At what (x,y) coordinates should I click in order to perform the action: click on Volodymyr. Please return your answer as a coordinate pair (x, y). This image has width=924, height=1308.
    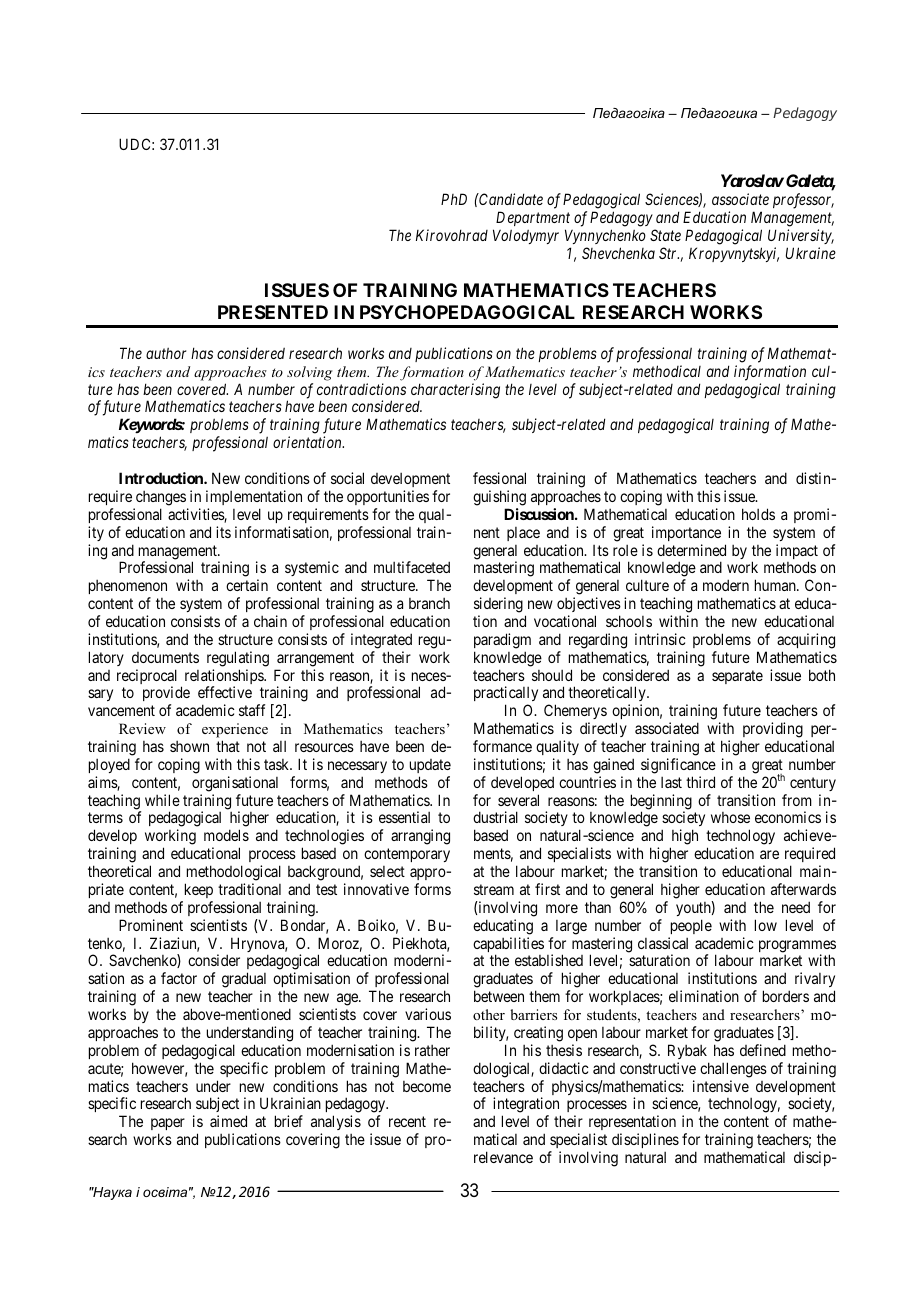
    Looking at the image, I should click on (526, 236).
